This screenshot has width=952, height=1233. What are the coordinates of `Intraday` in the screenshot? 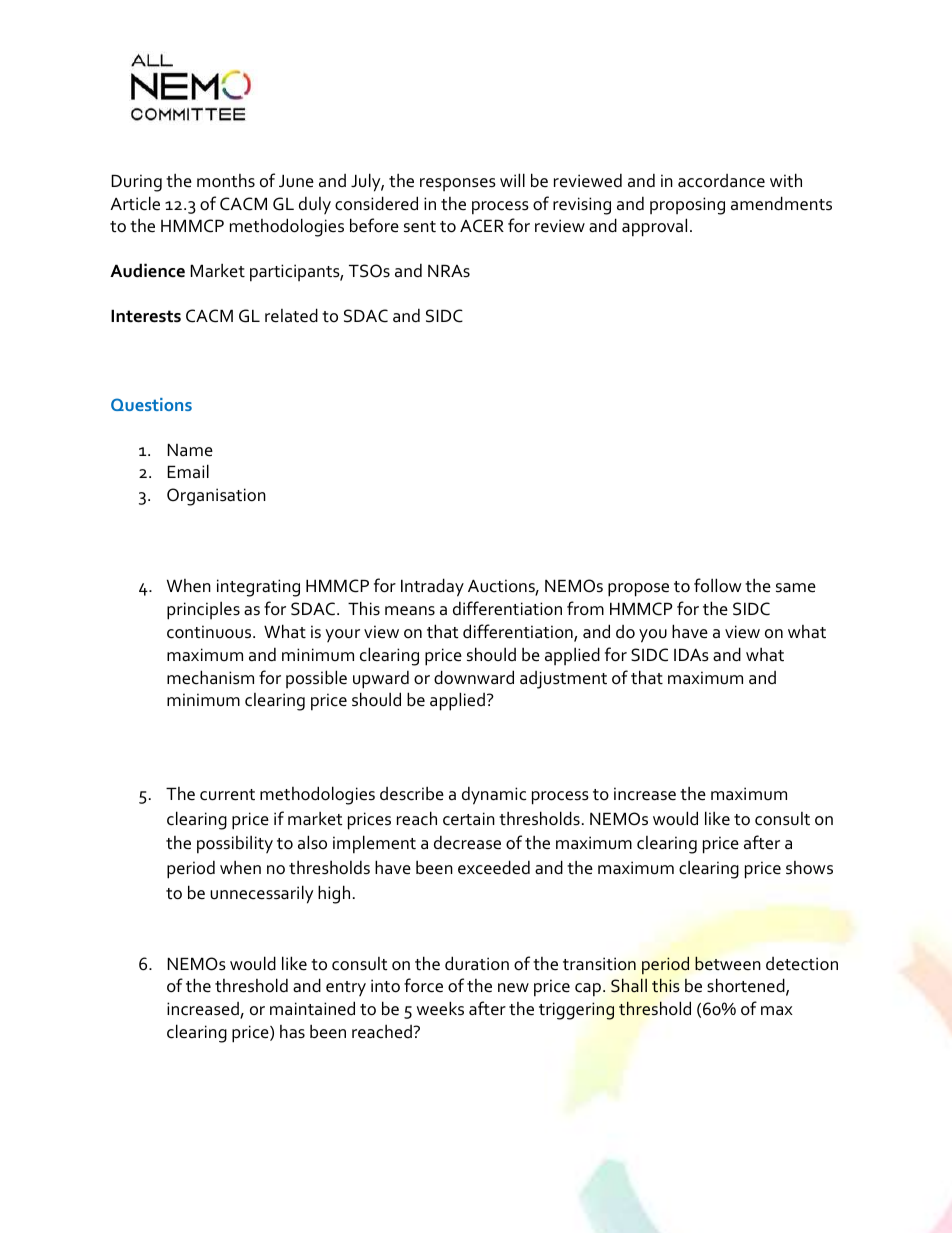 It's located at (432, 587).
